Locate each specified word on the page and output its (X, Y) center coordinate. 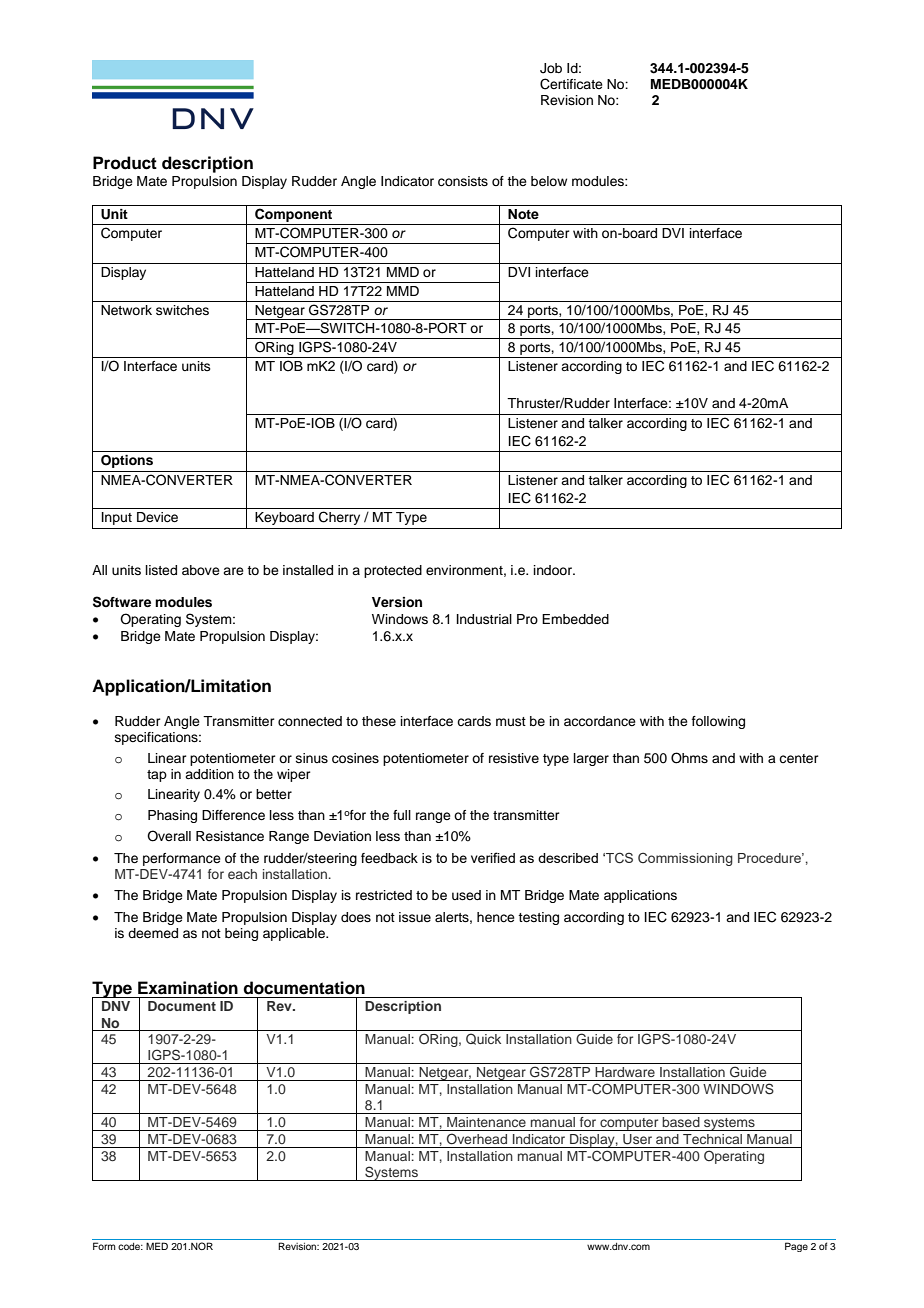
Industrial (484, 619)
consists (463, 181)
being (241, 934)
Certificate (571, 84)
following (718, 722)
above (201, 570)
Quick (483, 1039)
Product (125, 163)
